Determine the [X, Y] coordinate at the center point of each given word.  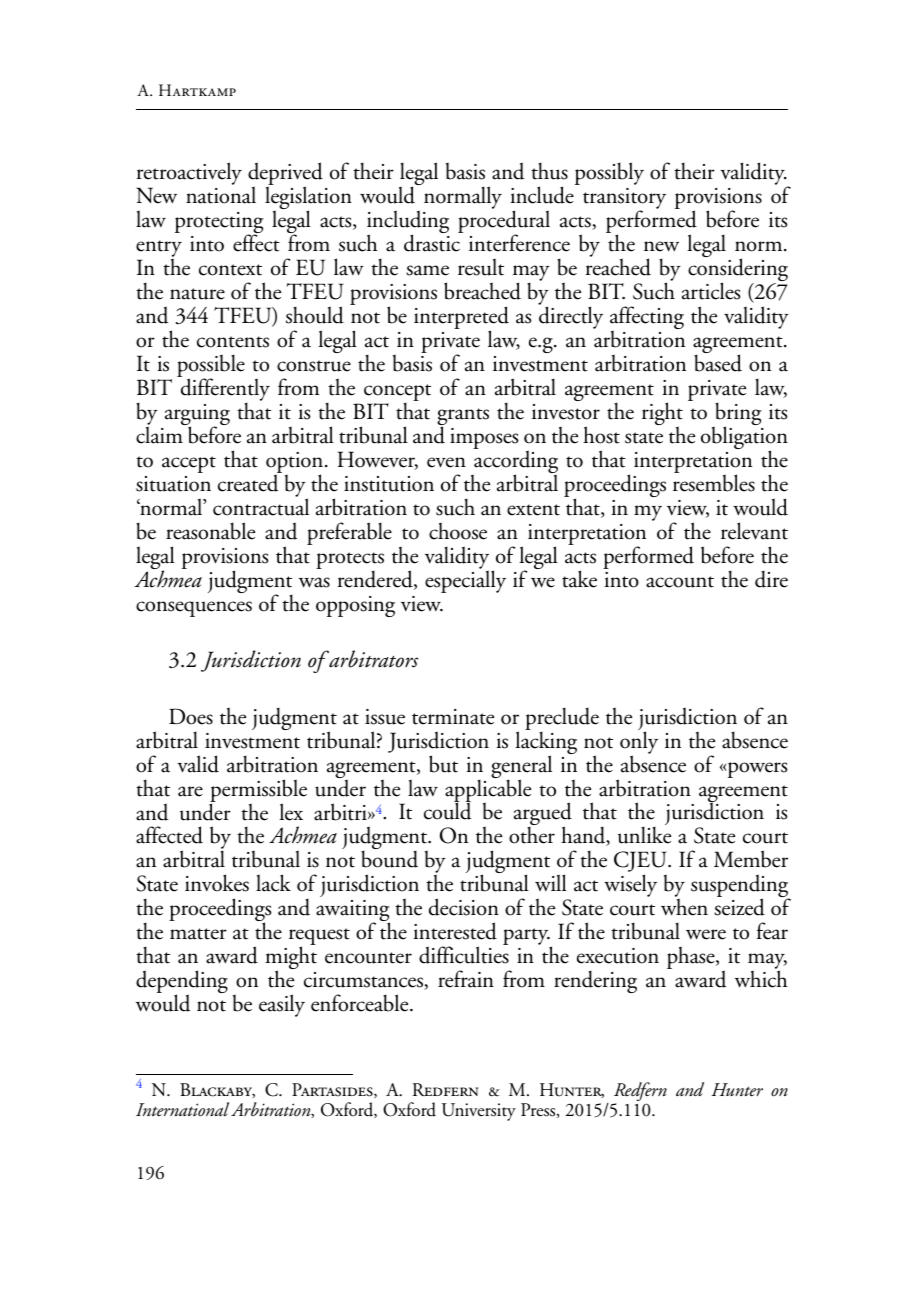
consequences [194, 609]
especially [465, 581]
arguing [197, 416]
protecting [219, 224]
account [680, 582]
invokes [217, 883]
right [662, 415]
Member [751, 859]
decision [464, 907]
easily [282, 1005]
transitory [624, 200]
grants [463, 418]
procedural [504, 223]
